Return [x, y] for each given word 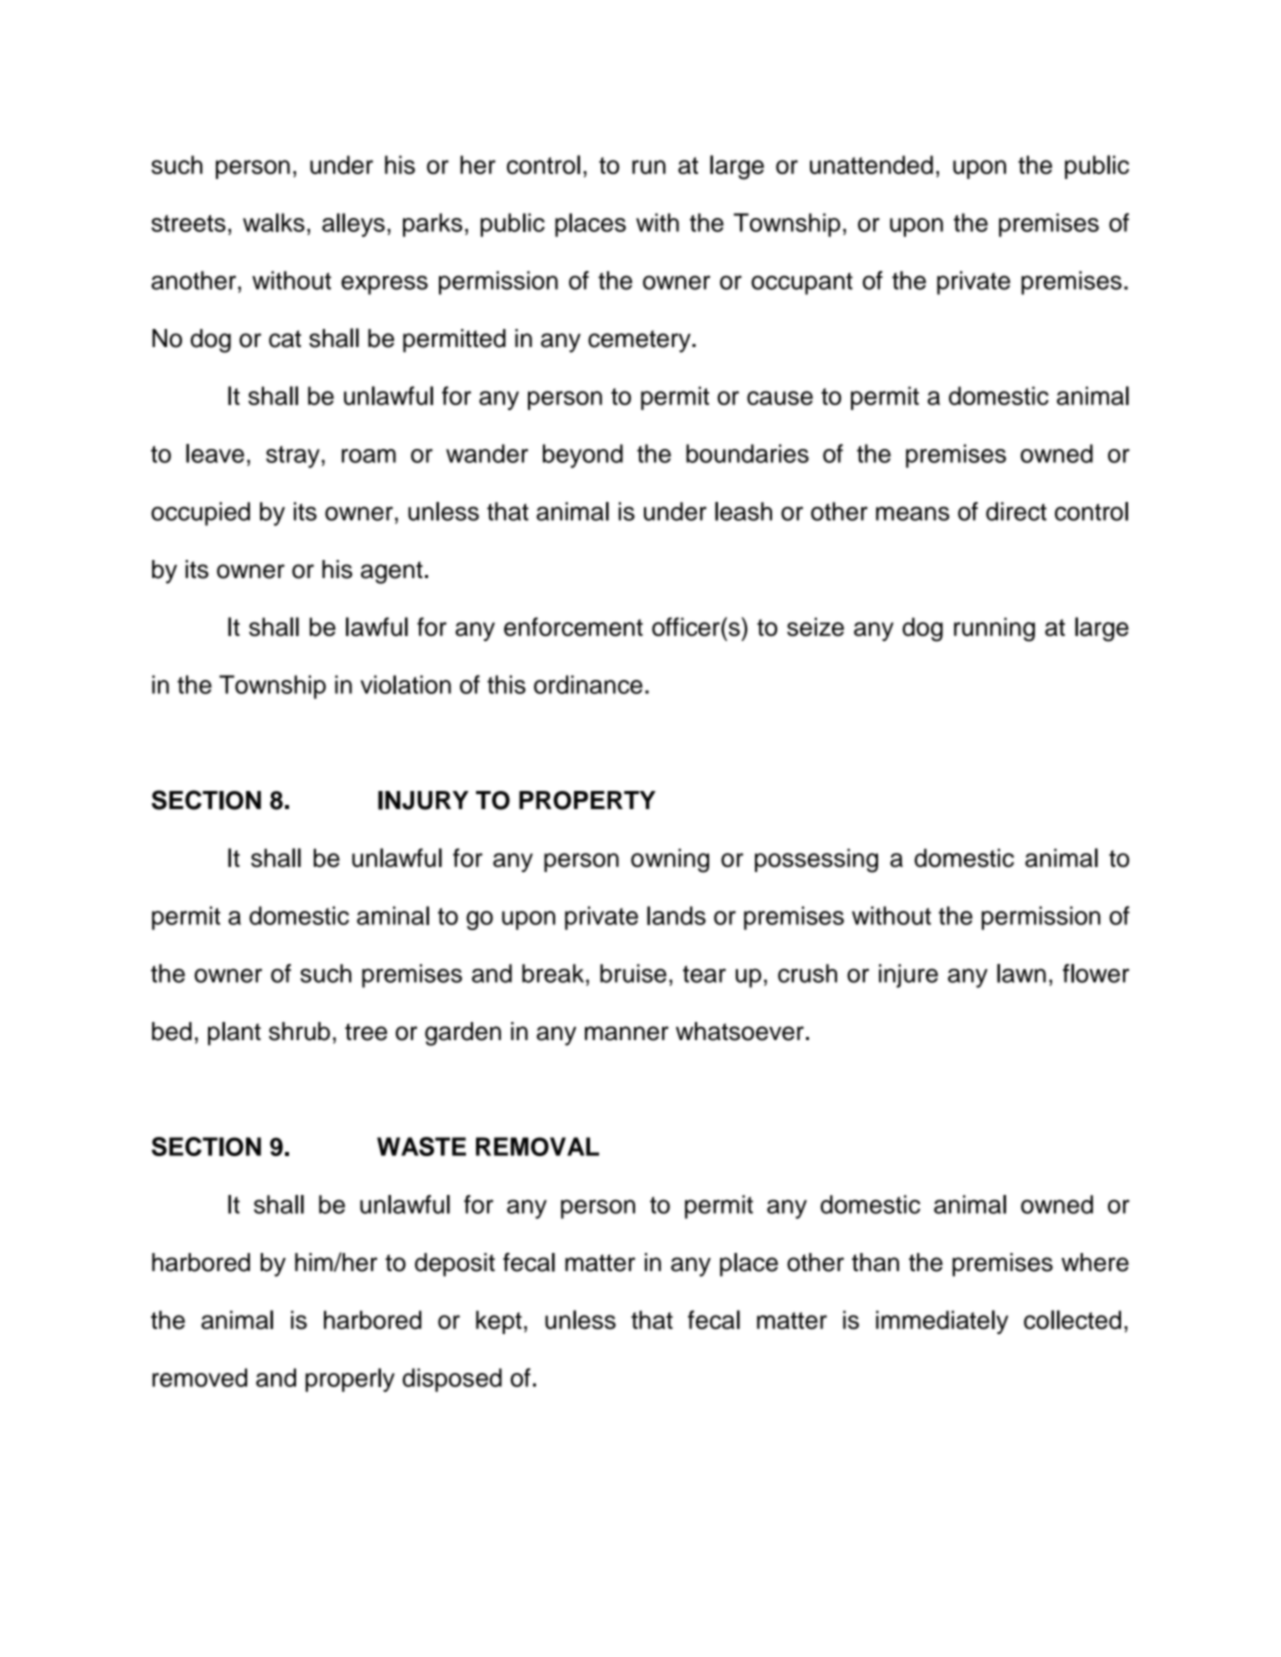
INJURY [423, 800]
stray [293, 457]
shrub [299, 1031]
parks [432, 225]
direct [1016, 511]
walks [274, 222]
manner [627, 1033]
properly [350, 1380]
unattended [871, 164]
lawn [1021, 973]
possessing [816, 860]
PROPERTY [587, 800]
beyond [583, 456]
